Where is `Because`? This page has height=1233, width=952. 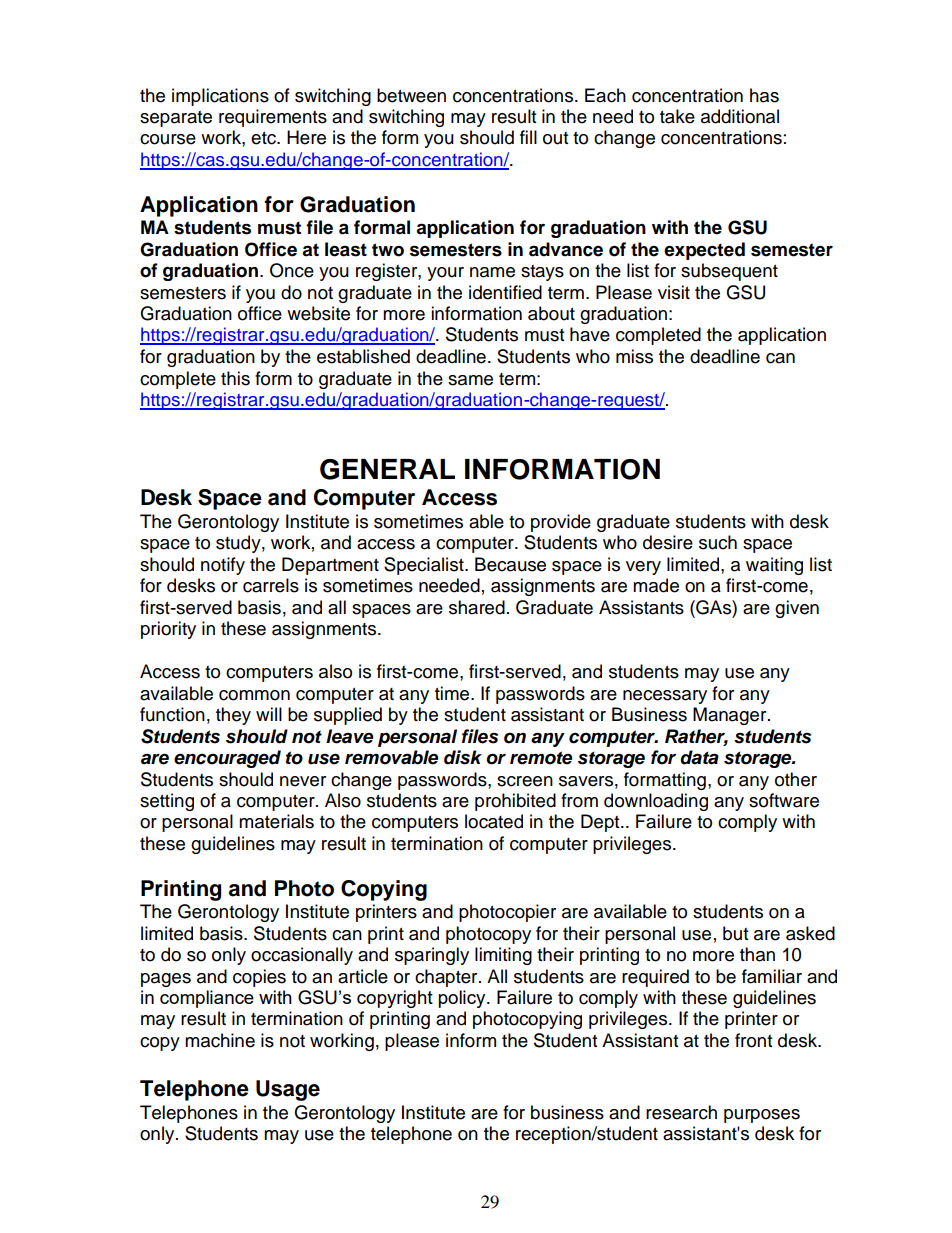
Because is located at coordinates (510, 564).
